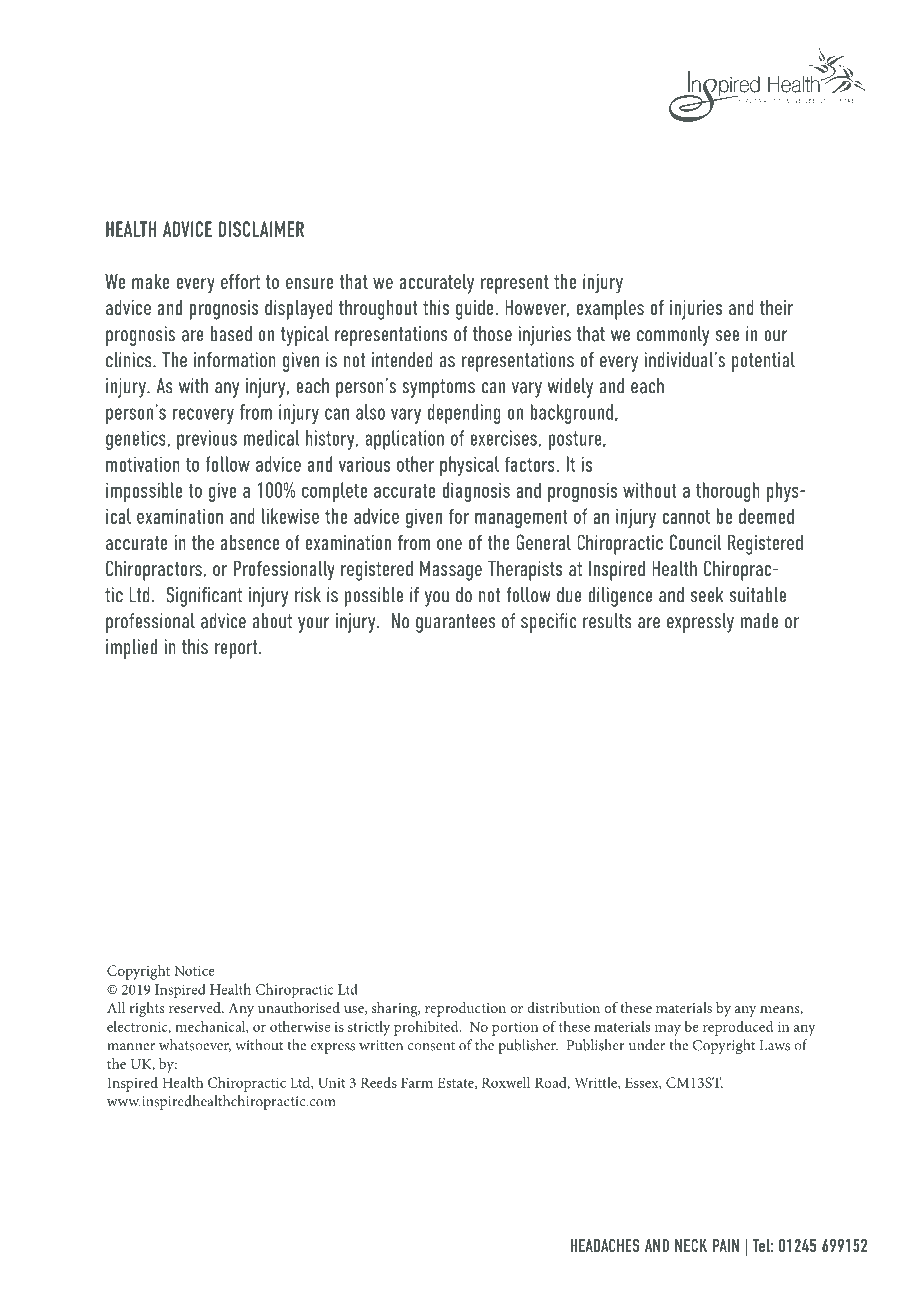 The height and width of the screenshot is (1308, 924). I want to click on their, so click(776, 307).
